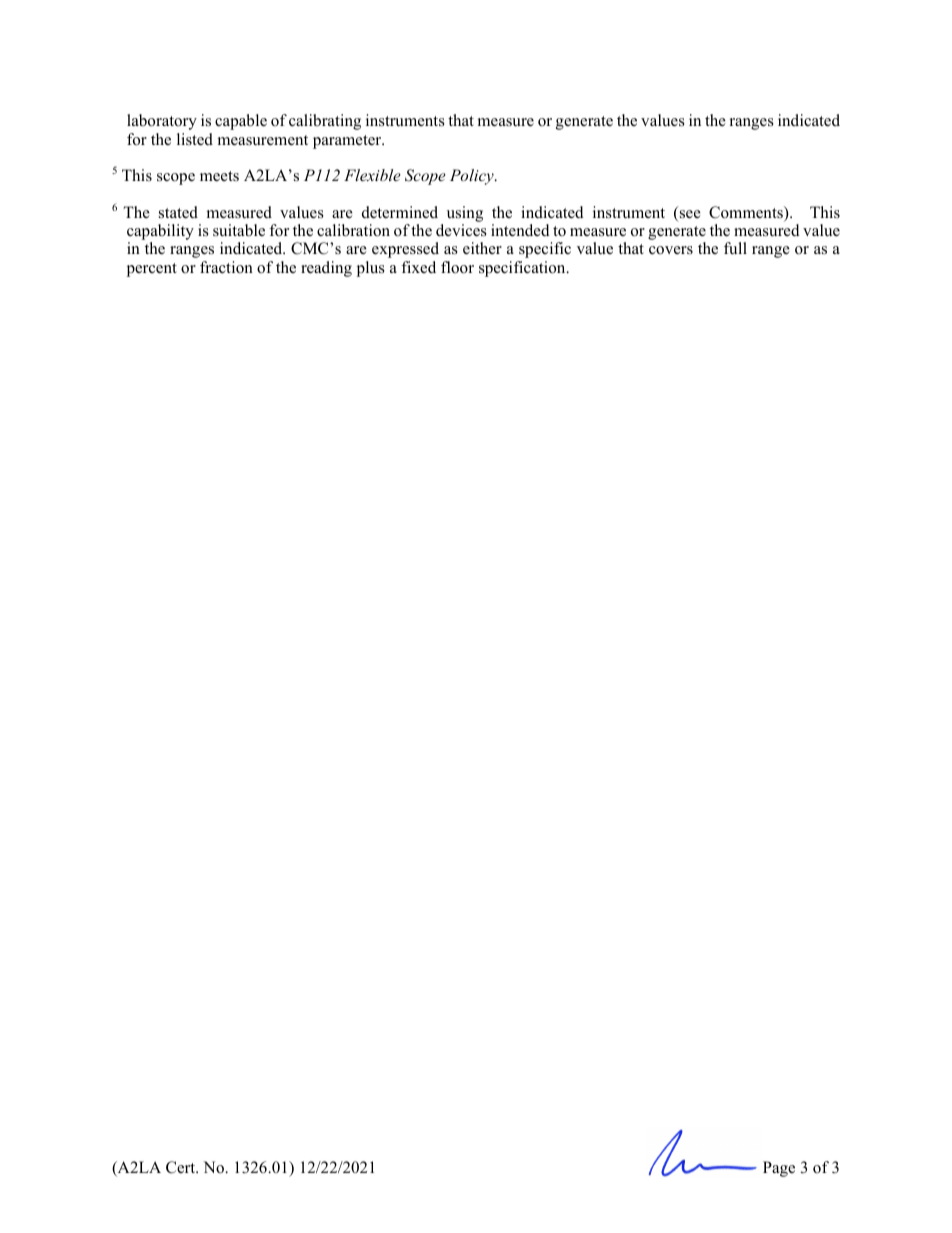 The image size is (952, 1233). What do you see at coordinates (473, 177) in the screenshot?
I see `Policy` at bounding box center [473, 177].
